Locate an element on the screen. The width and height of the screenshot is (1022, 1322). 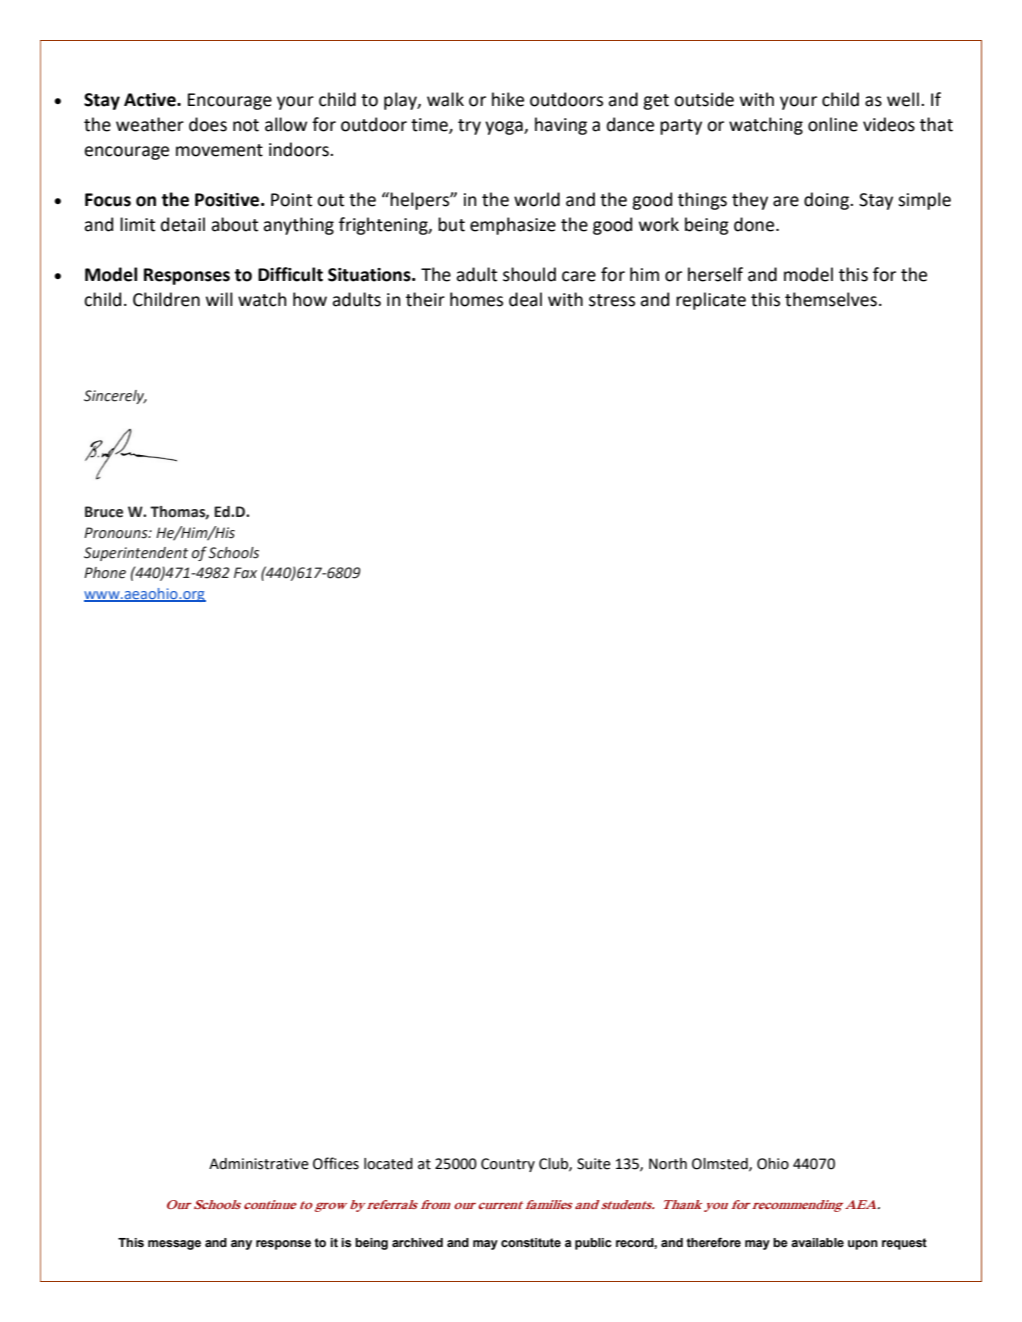
message is located at coordinates (174, 1245).
